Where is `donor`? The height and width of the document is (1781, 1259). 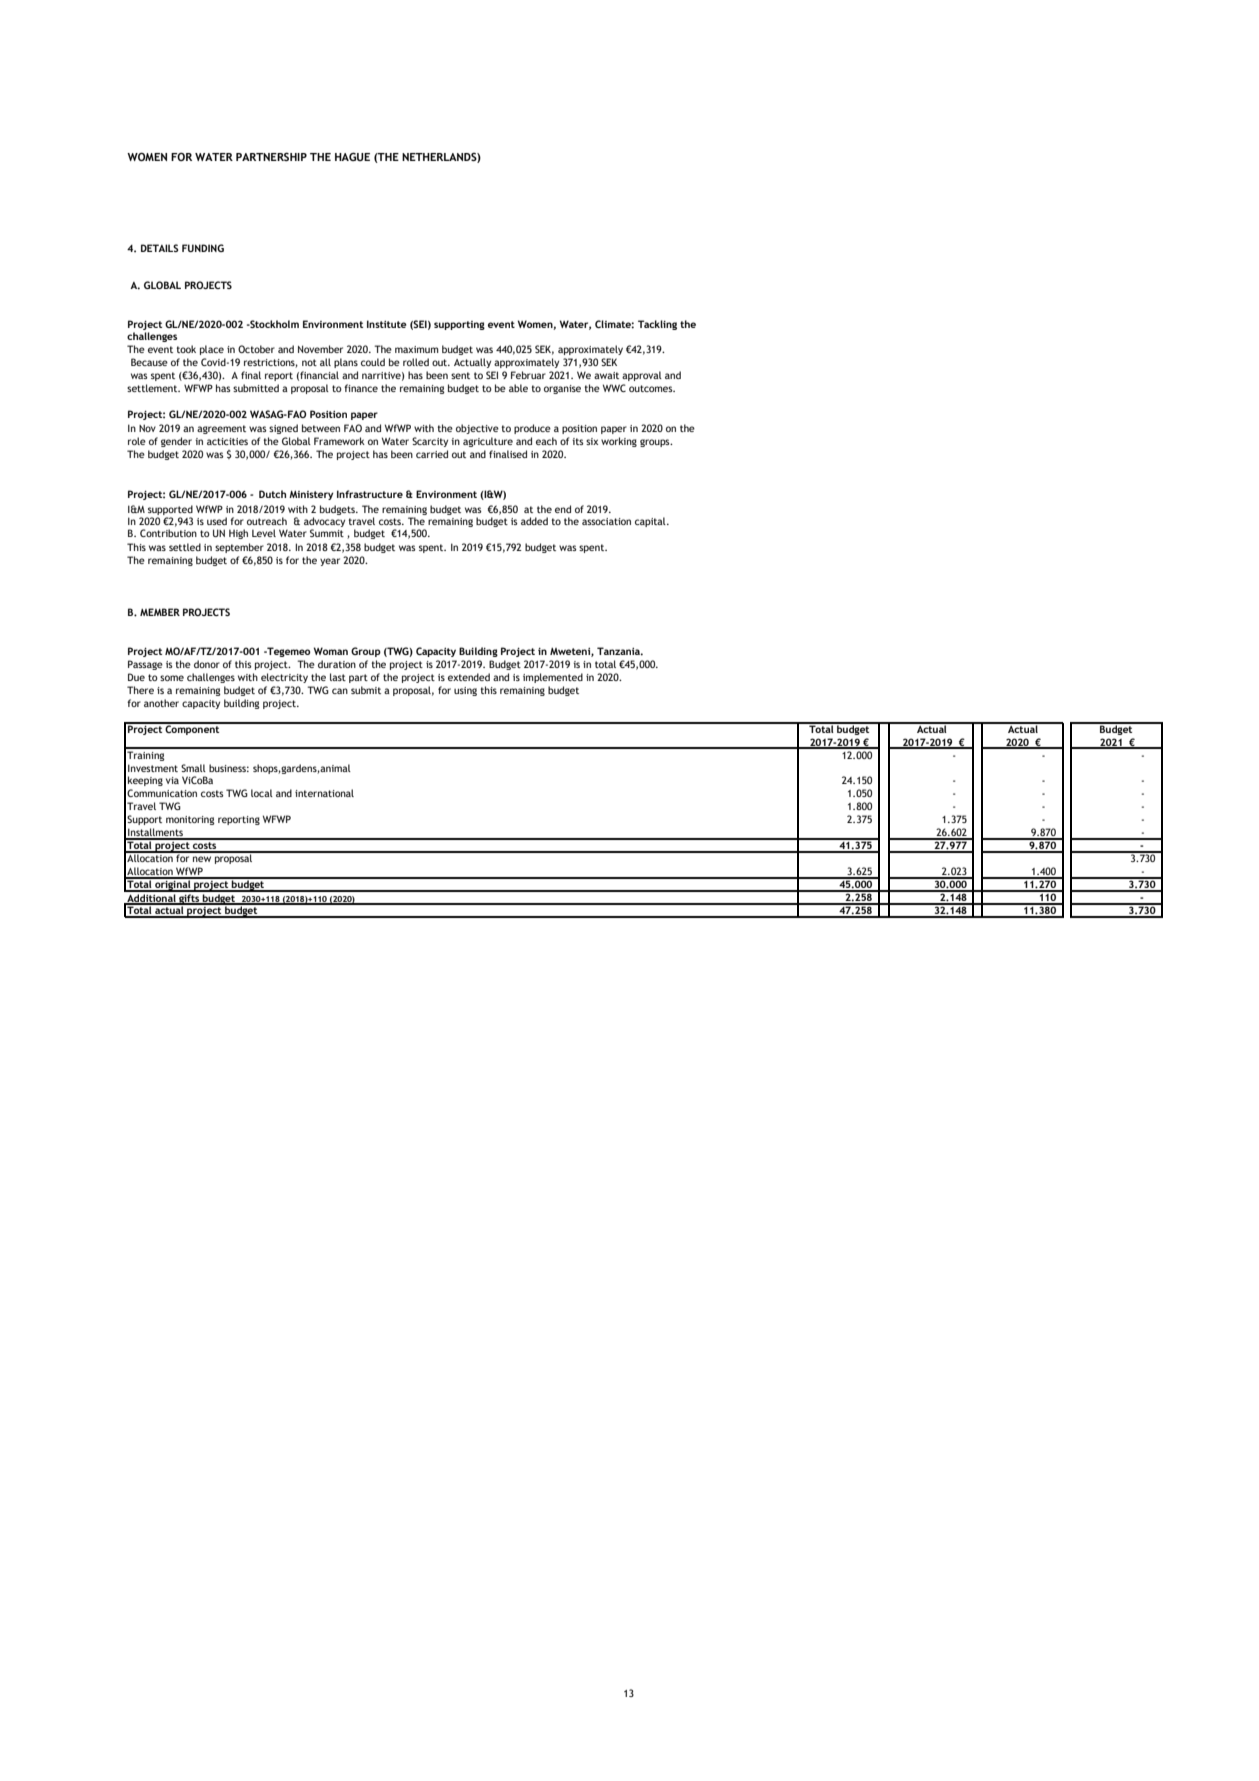
donor is located at coordinates (207, 664).
